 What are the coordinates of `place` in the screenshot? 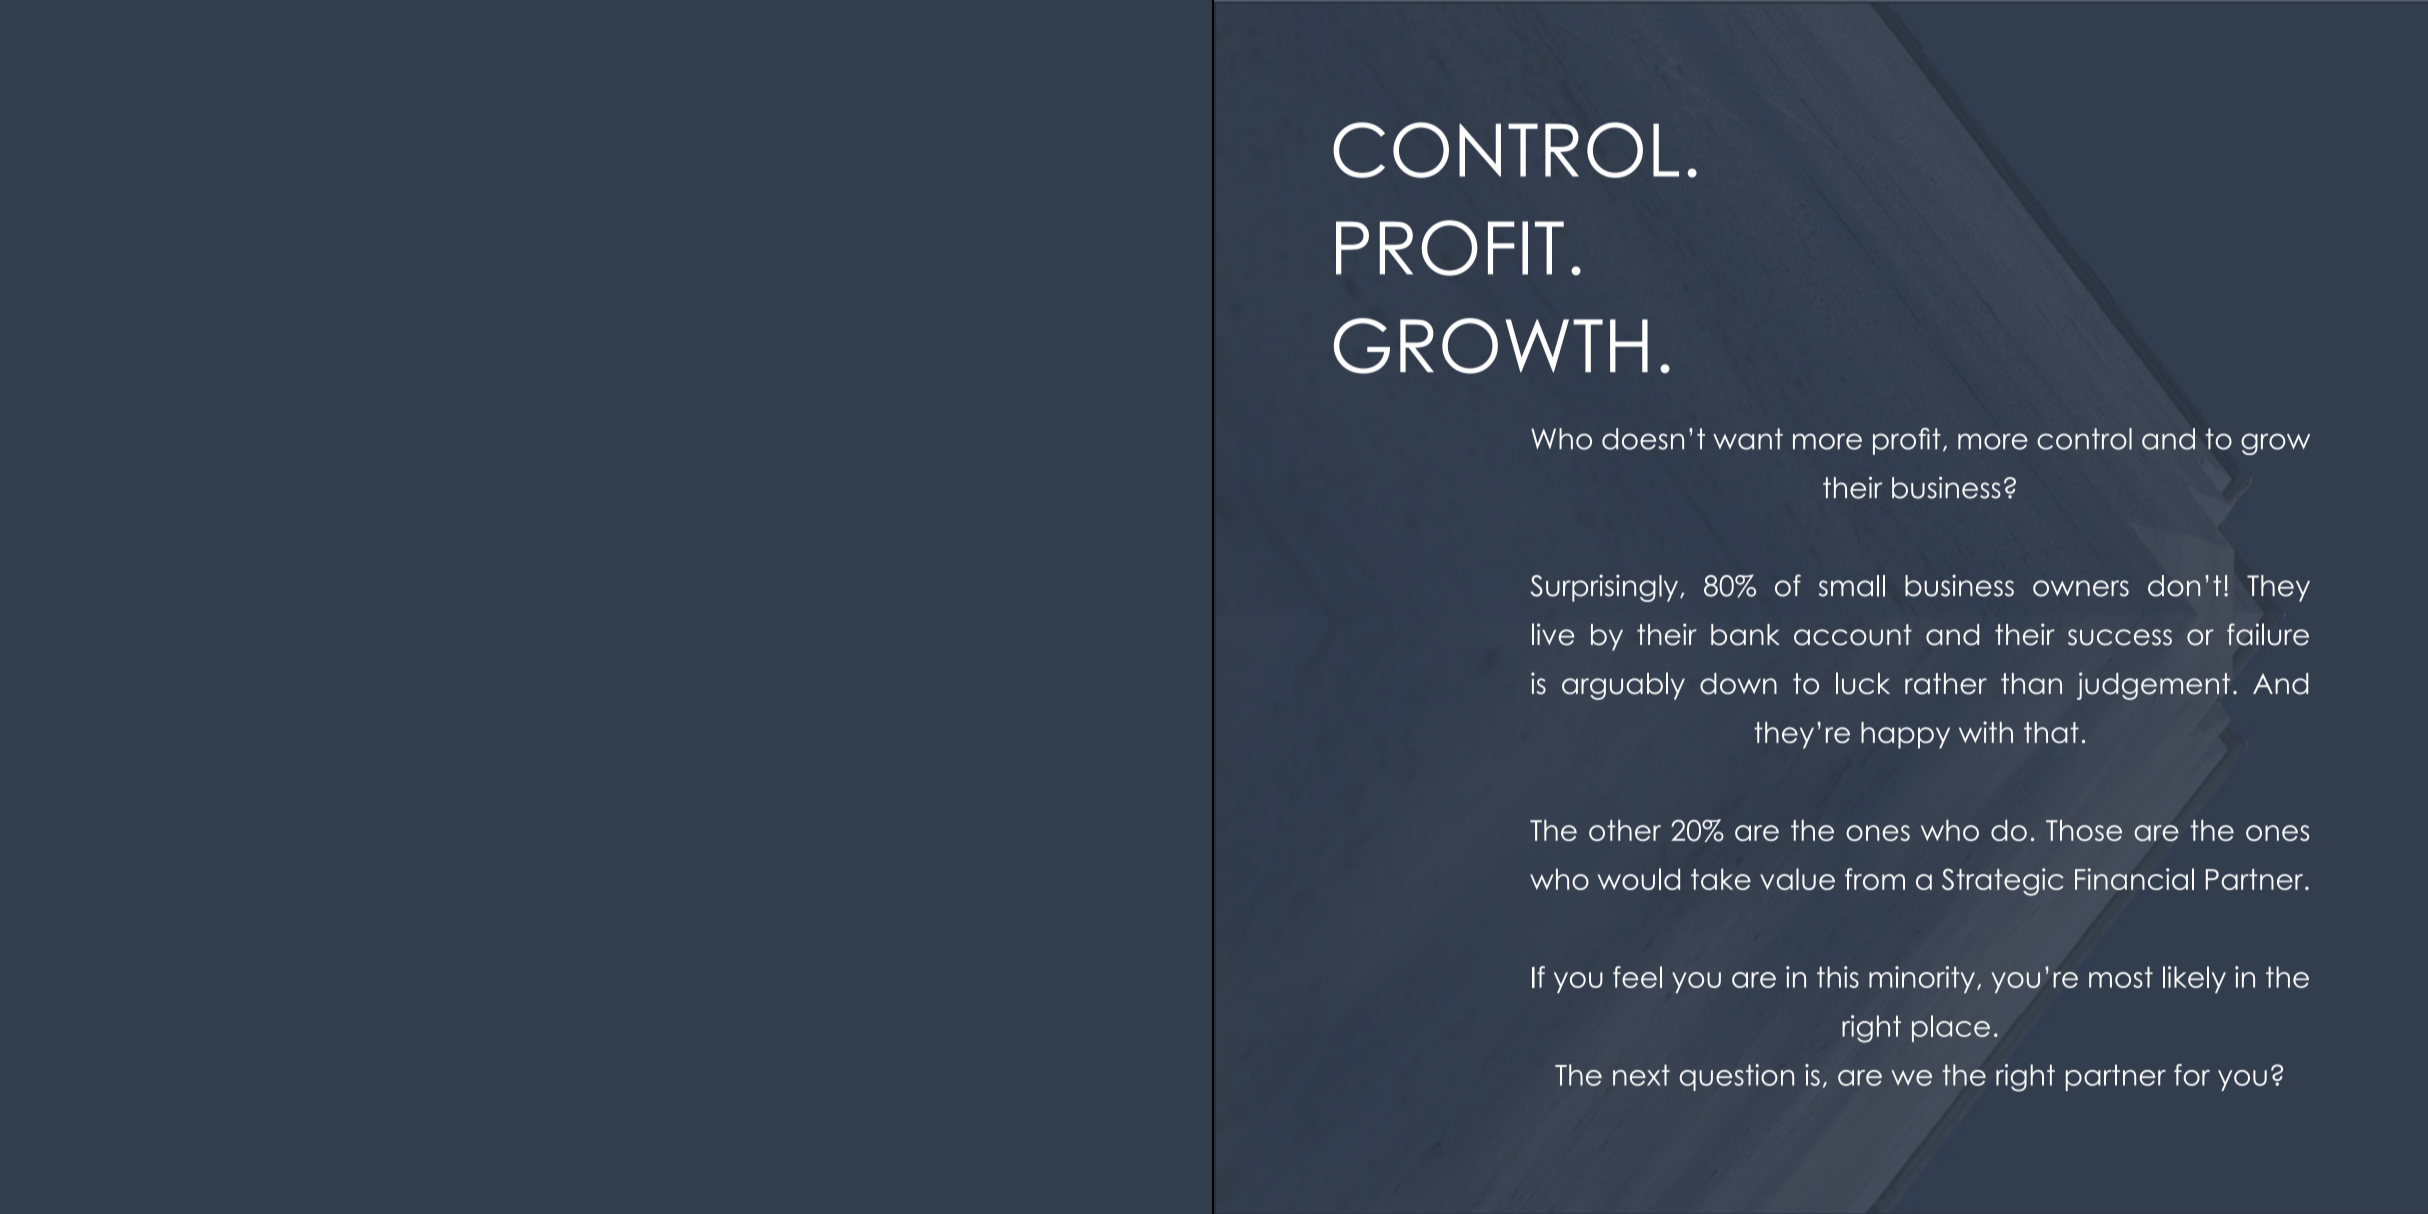 It's located at (1951, 1028).
